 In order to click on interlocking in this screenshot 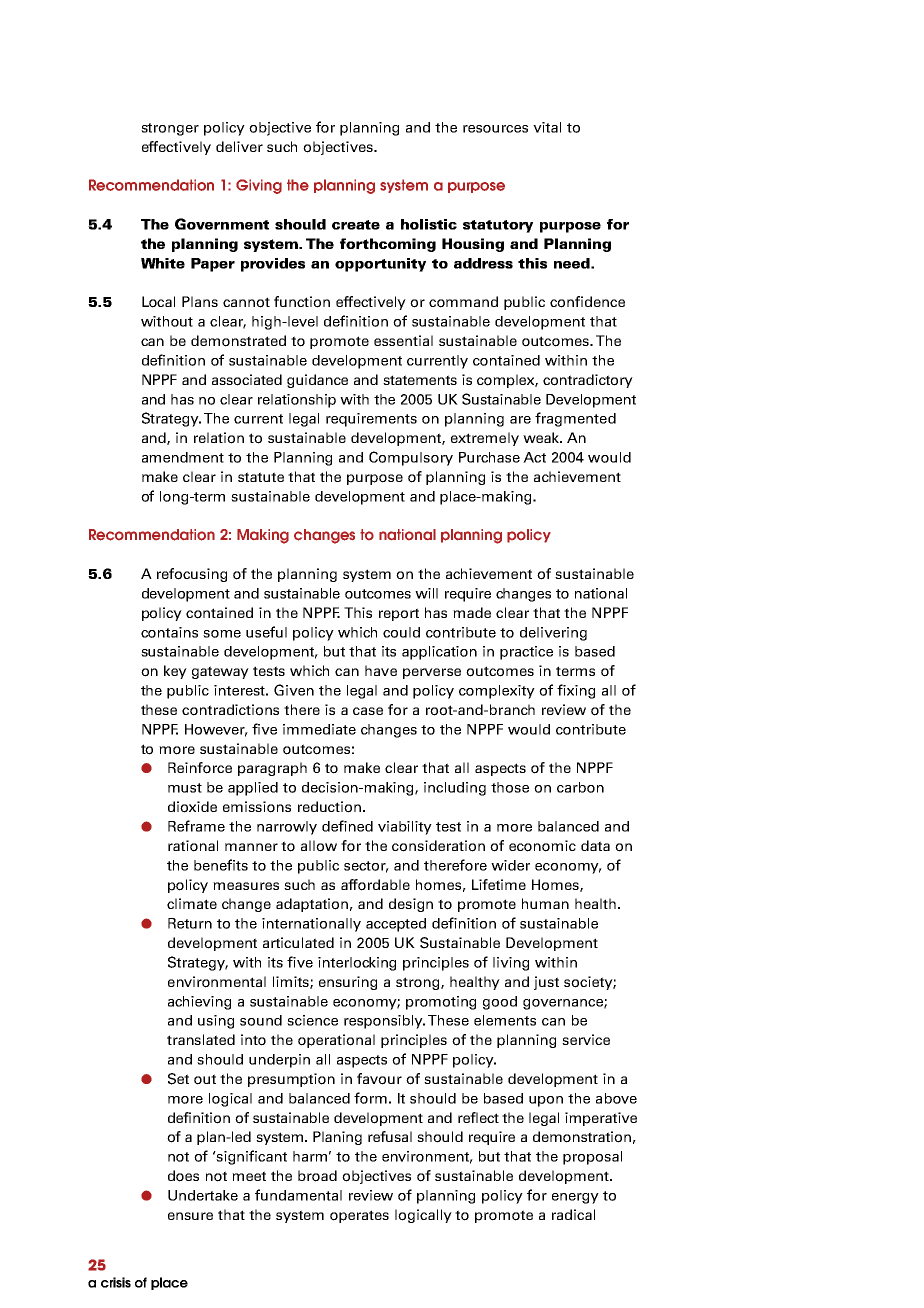, I will do `click(357, 964)`.
